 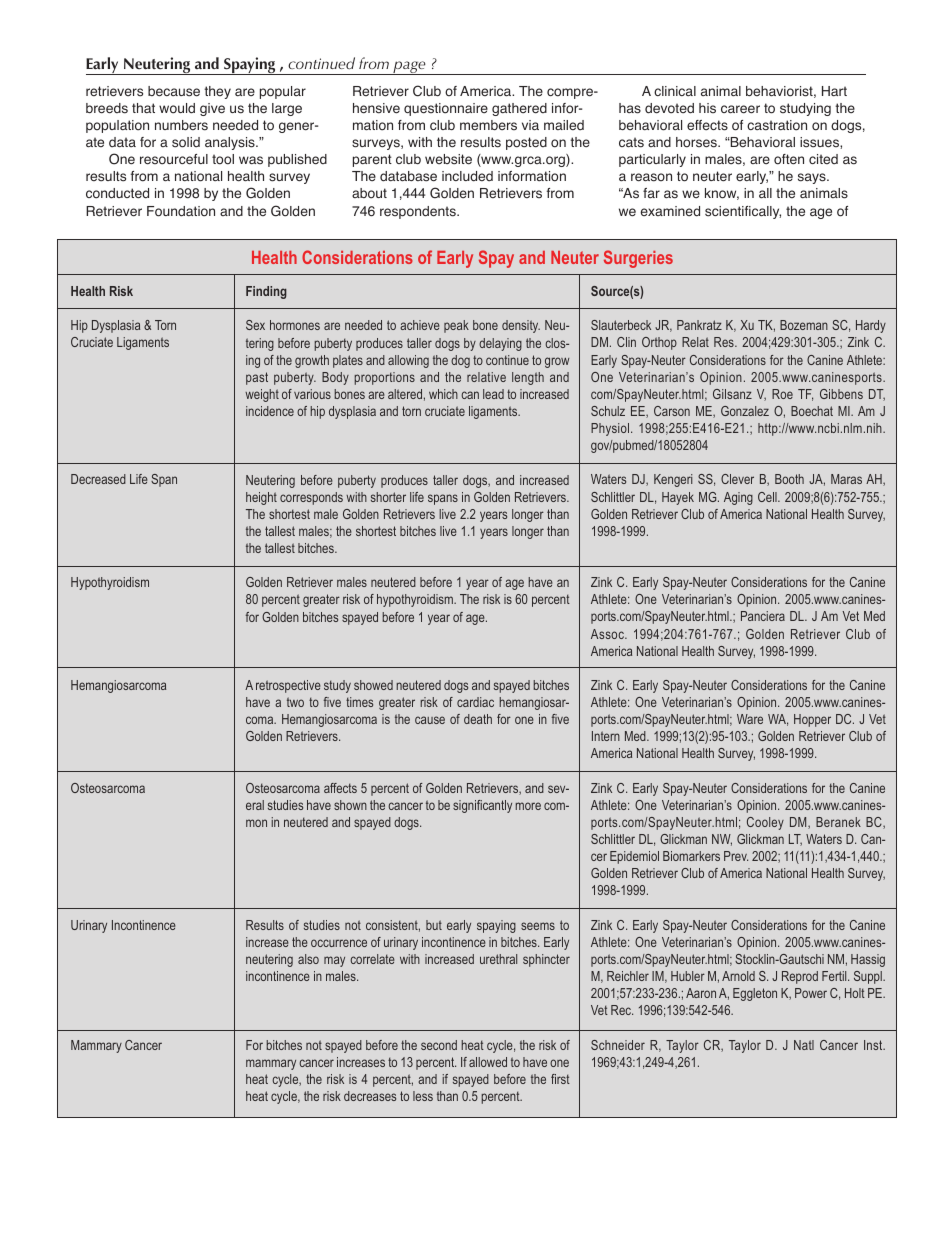 I want to click on gathered, so click(x=519, y=109).
